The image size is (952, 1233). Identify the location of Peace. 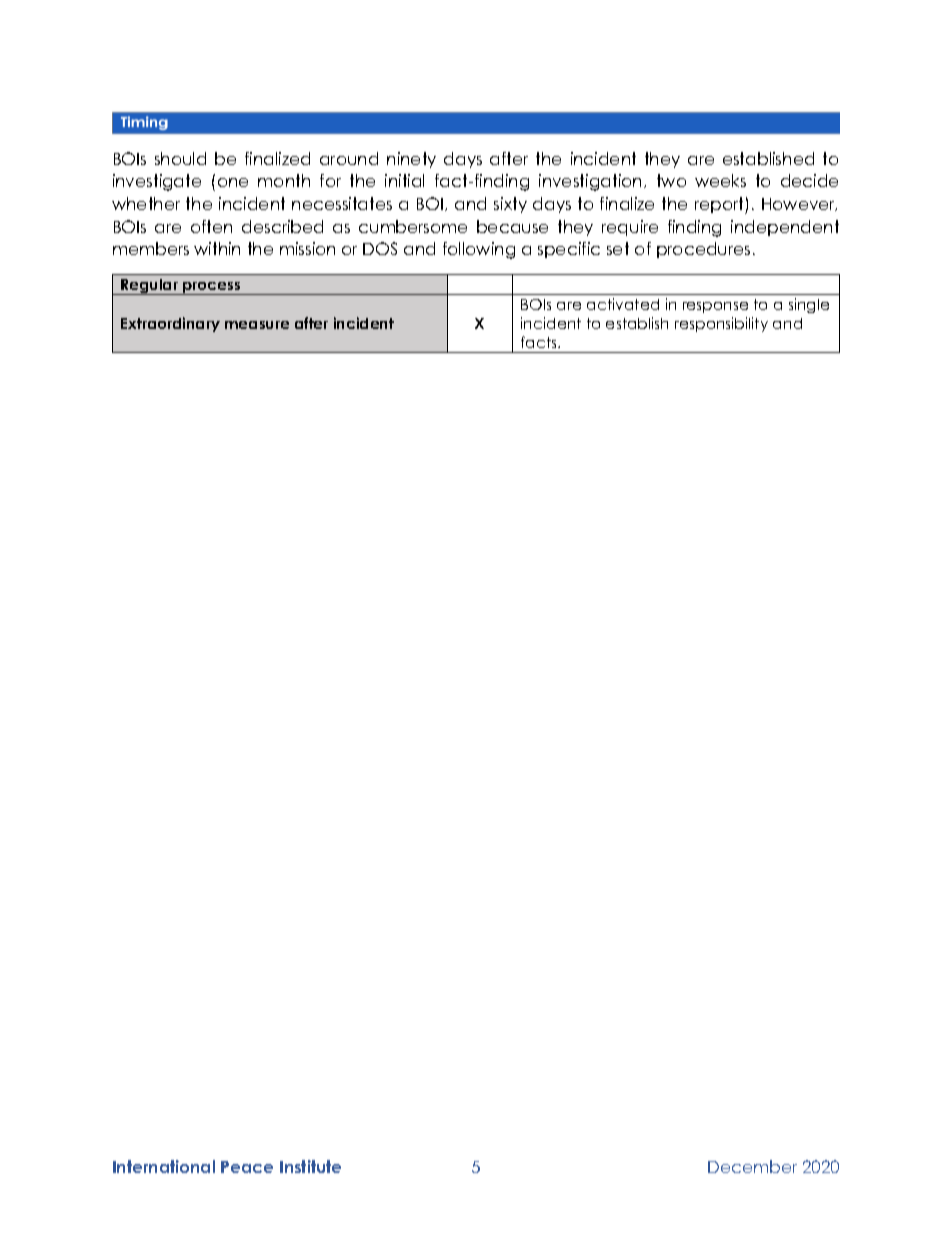
(247, 1167).
